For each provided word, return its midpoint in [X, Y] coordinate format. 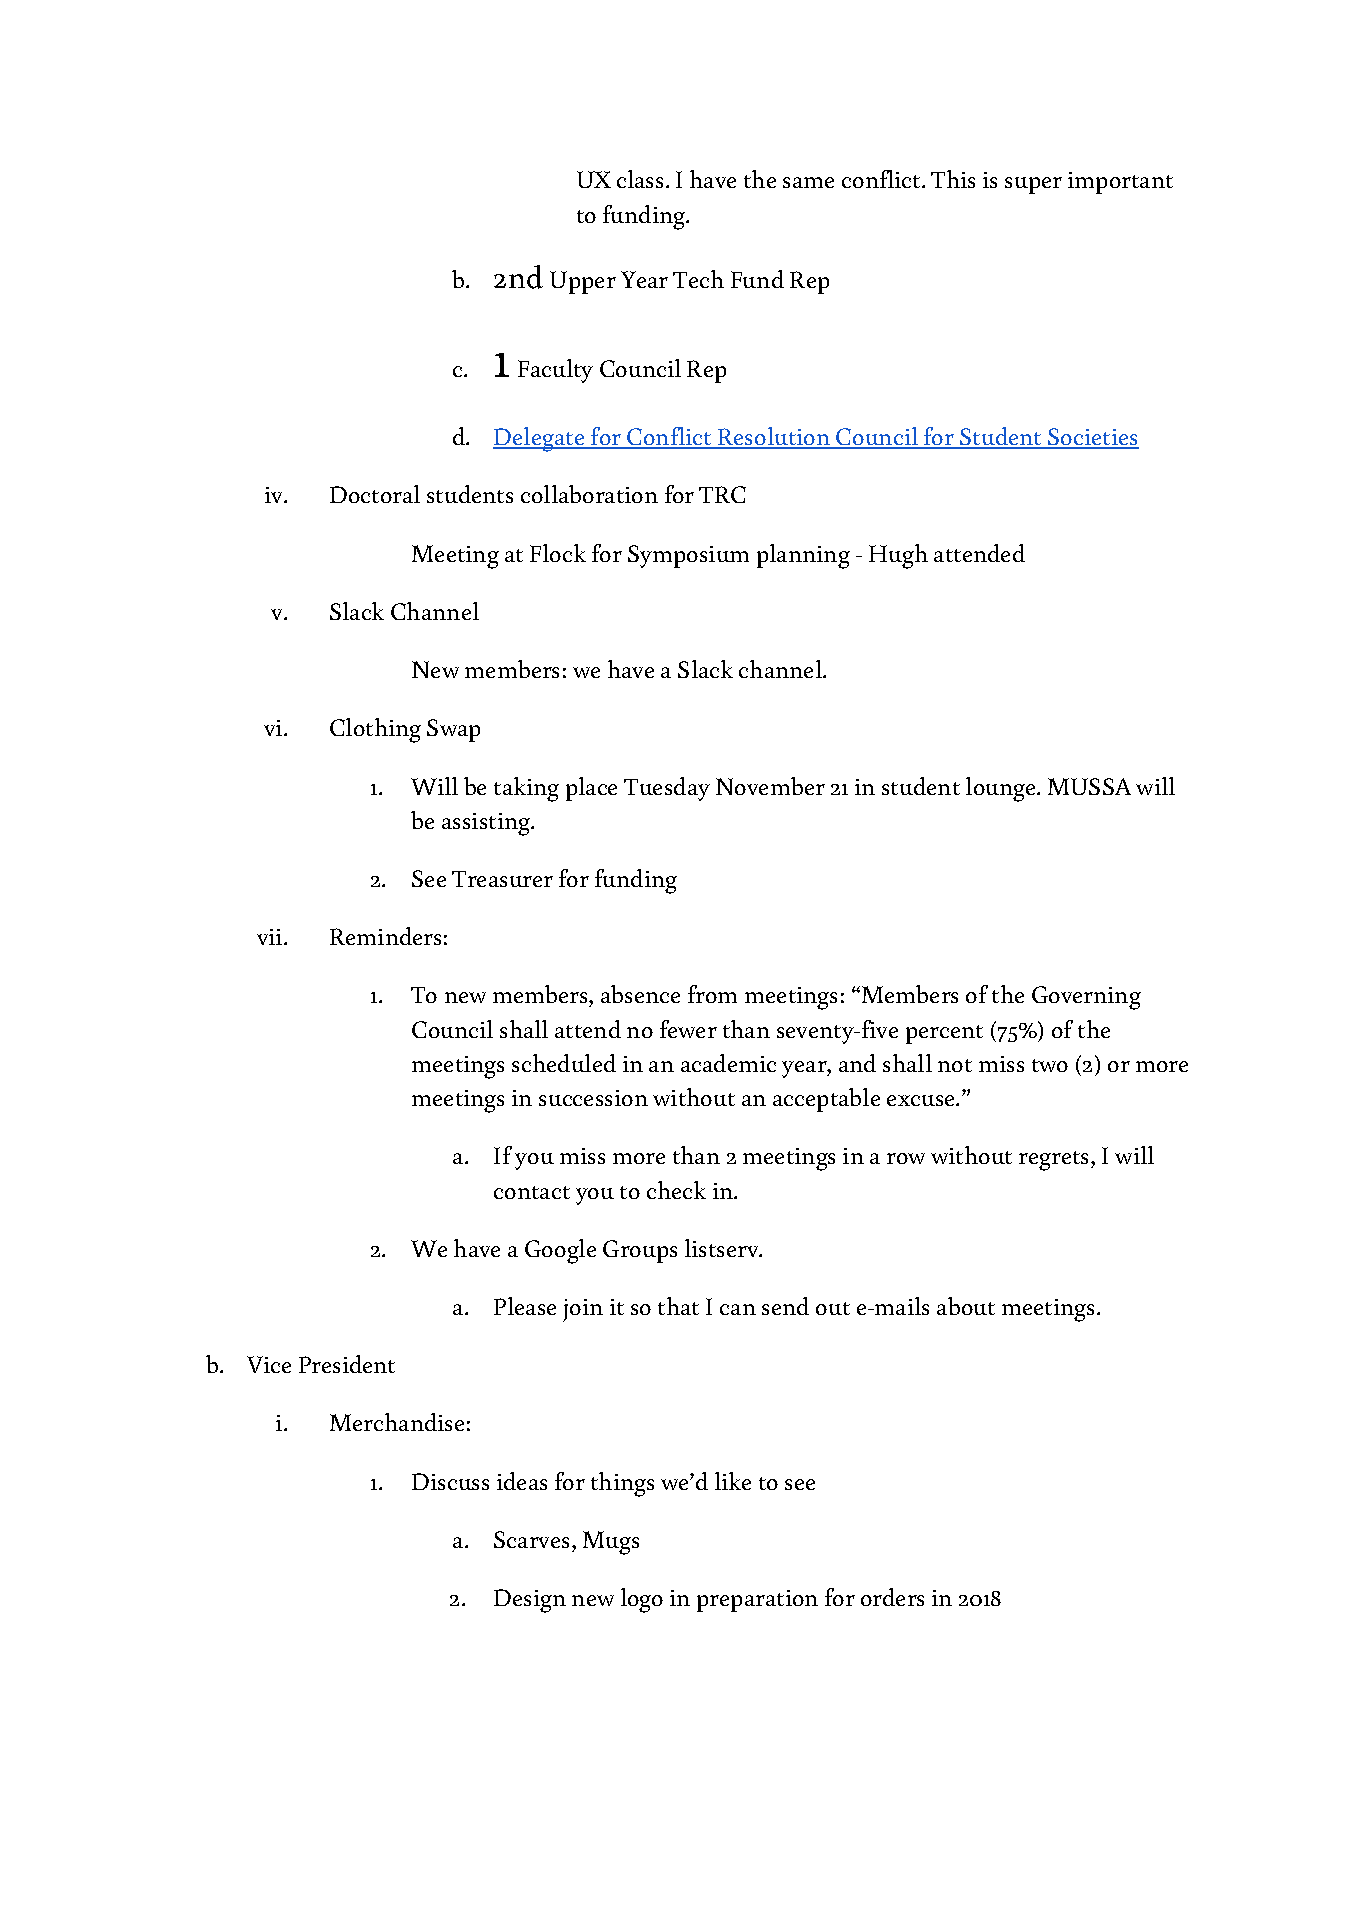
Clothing [375, 730]
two [1050, 1065]
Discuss [450, 1481]
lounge [1002, 789]
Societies [1092, 438]
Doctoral [375, 494]
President [347, 1364]
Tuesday [667, 789]
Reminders [385, 936]
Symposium [688, 556]
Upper [583, 282]
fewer [688, 1029]
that [678, 1306]
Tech [698, 279]
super [1033, 185]
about [966, 1306]
